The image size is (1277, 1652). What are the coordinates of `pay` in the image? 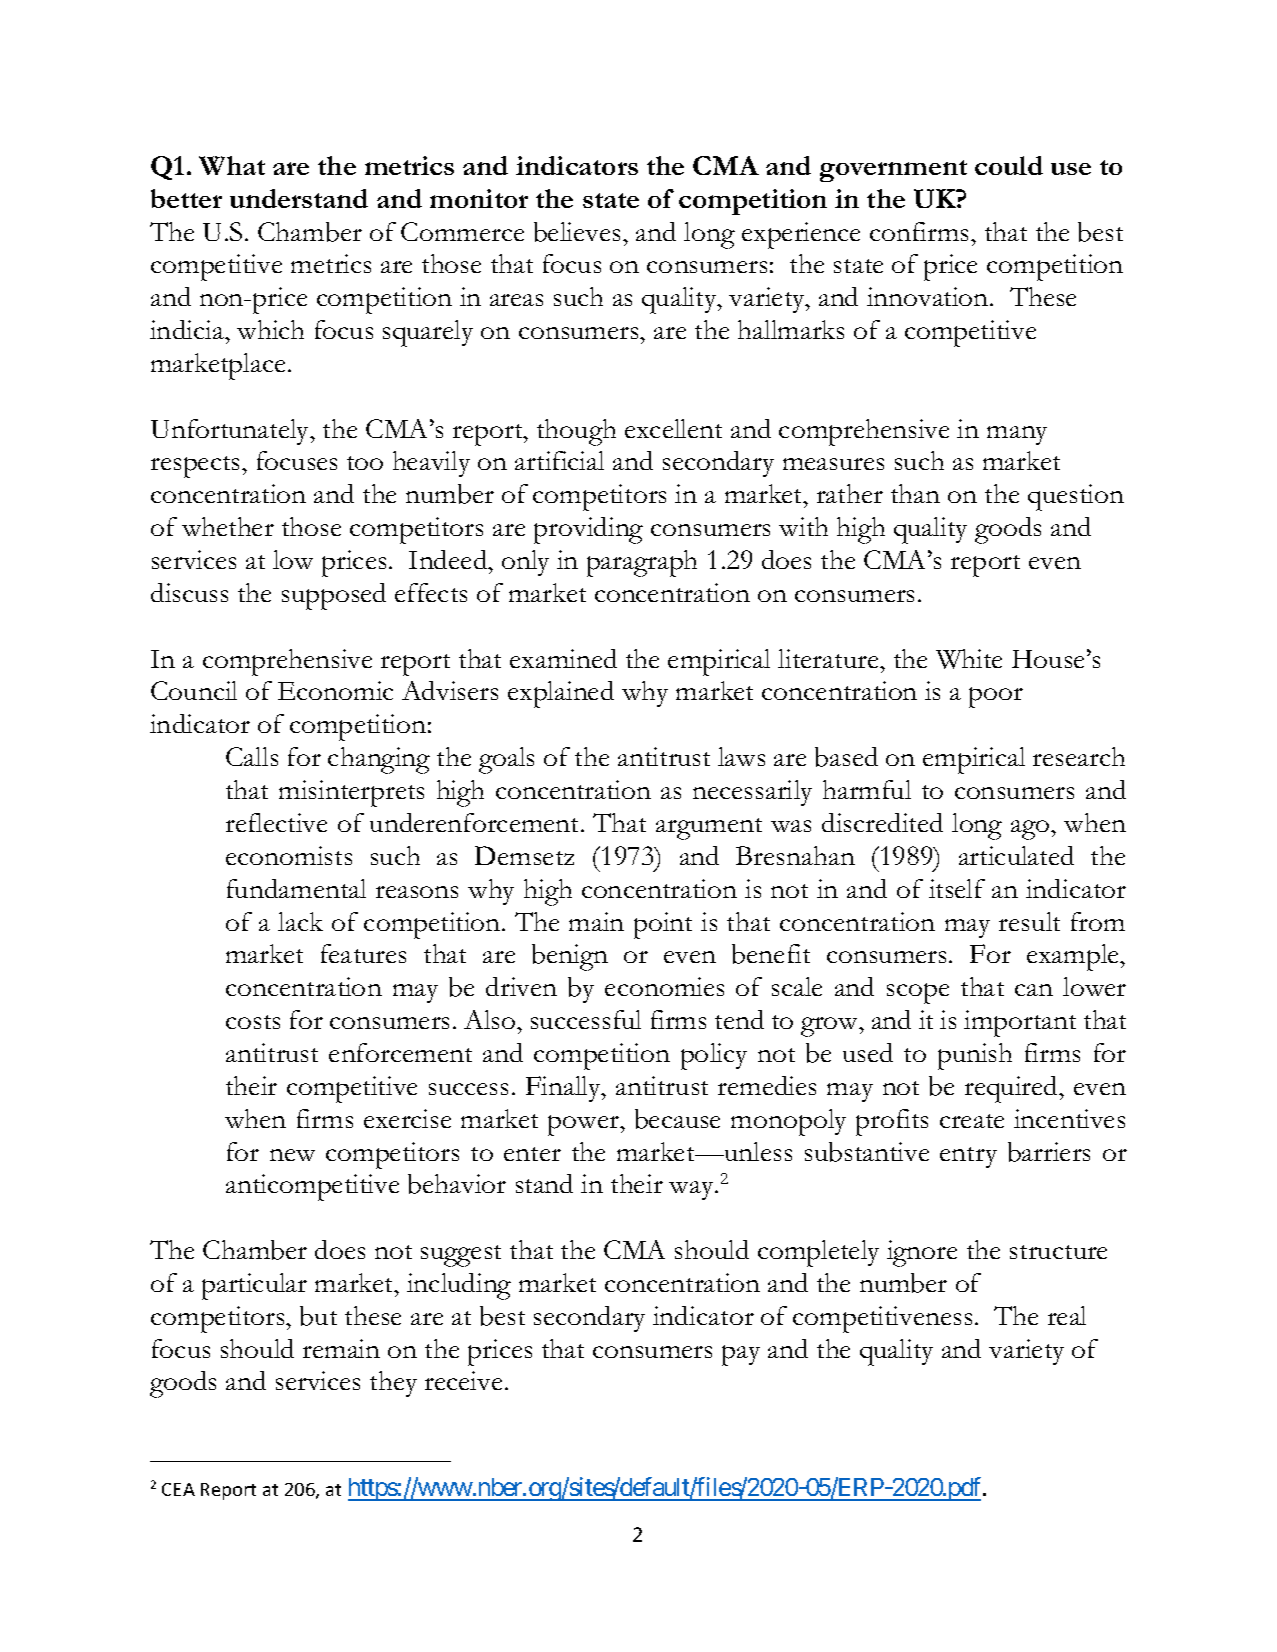 It's located at (741, 1355).
